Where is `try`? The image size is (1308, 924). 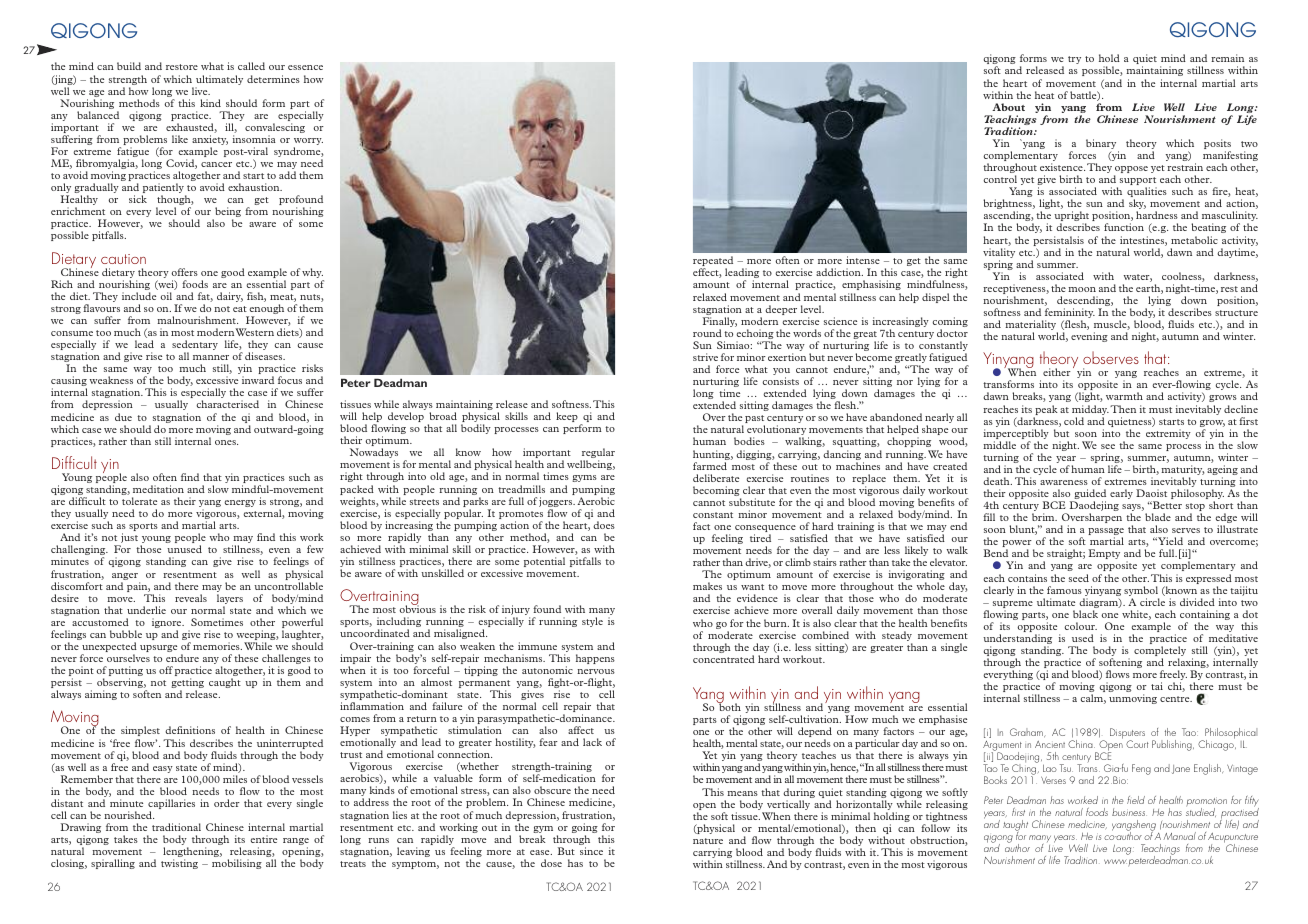
try is located at coordinates (1074, 60).
